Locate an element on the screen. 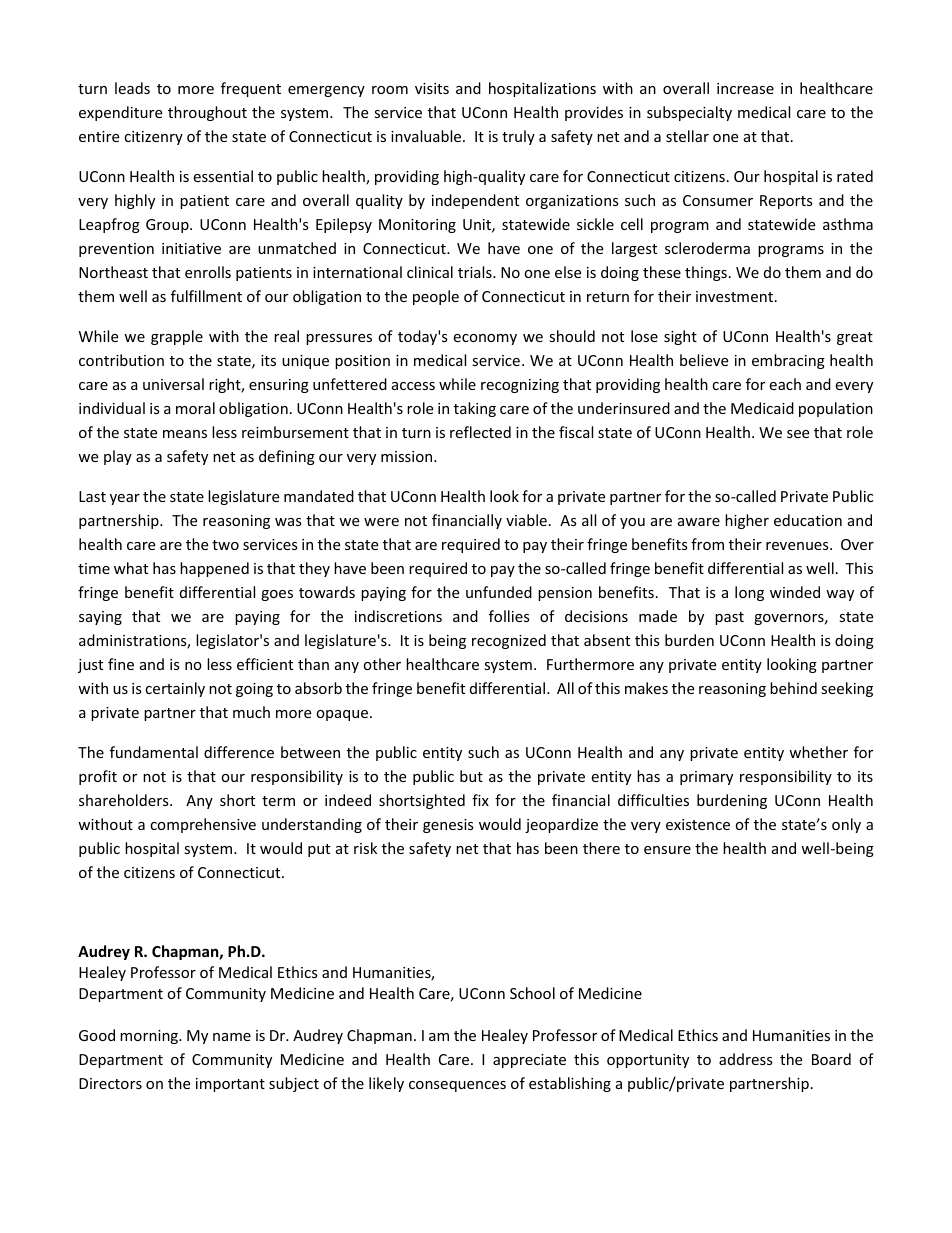 The width and height of the screenshot is (952, 1233). fundamental is located at coordinates (154, 752).
